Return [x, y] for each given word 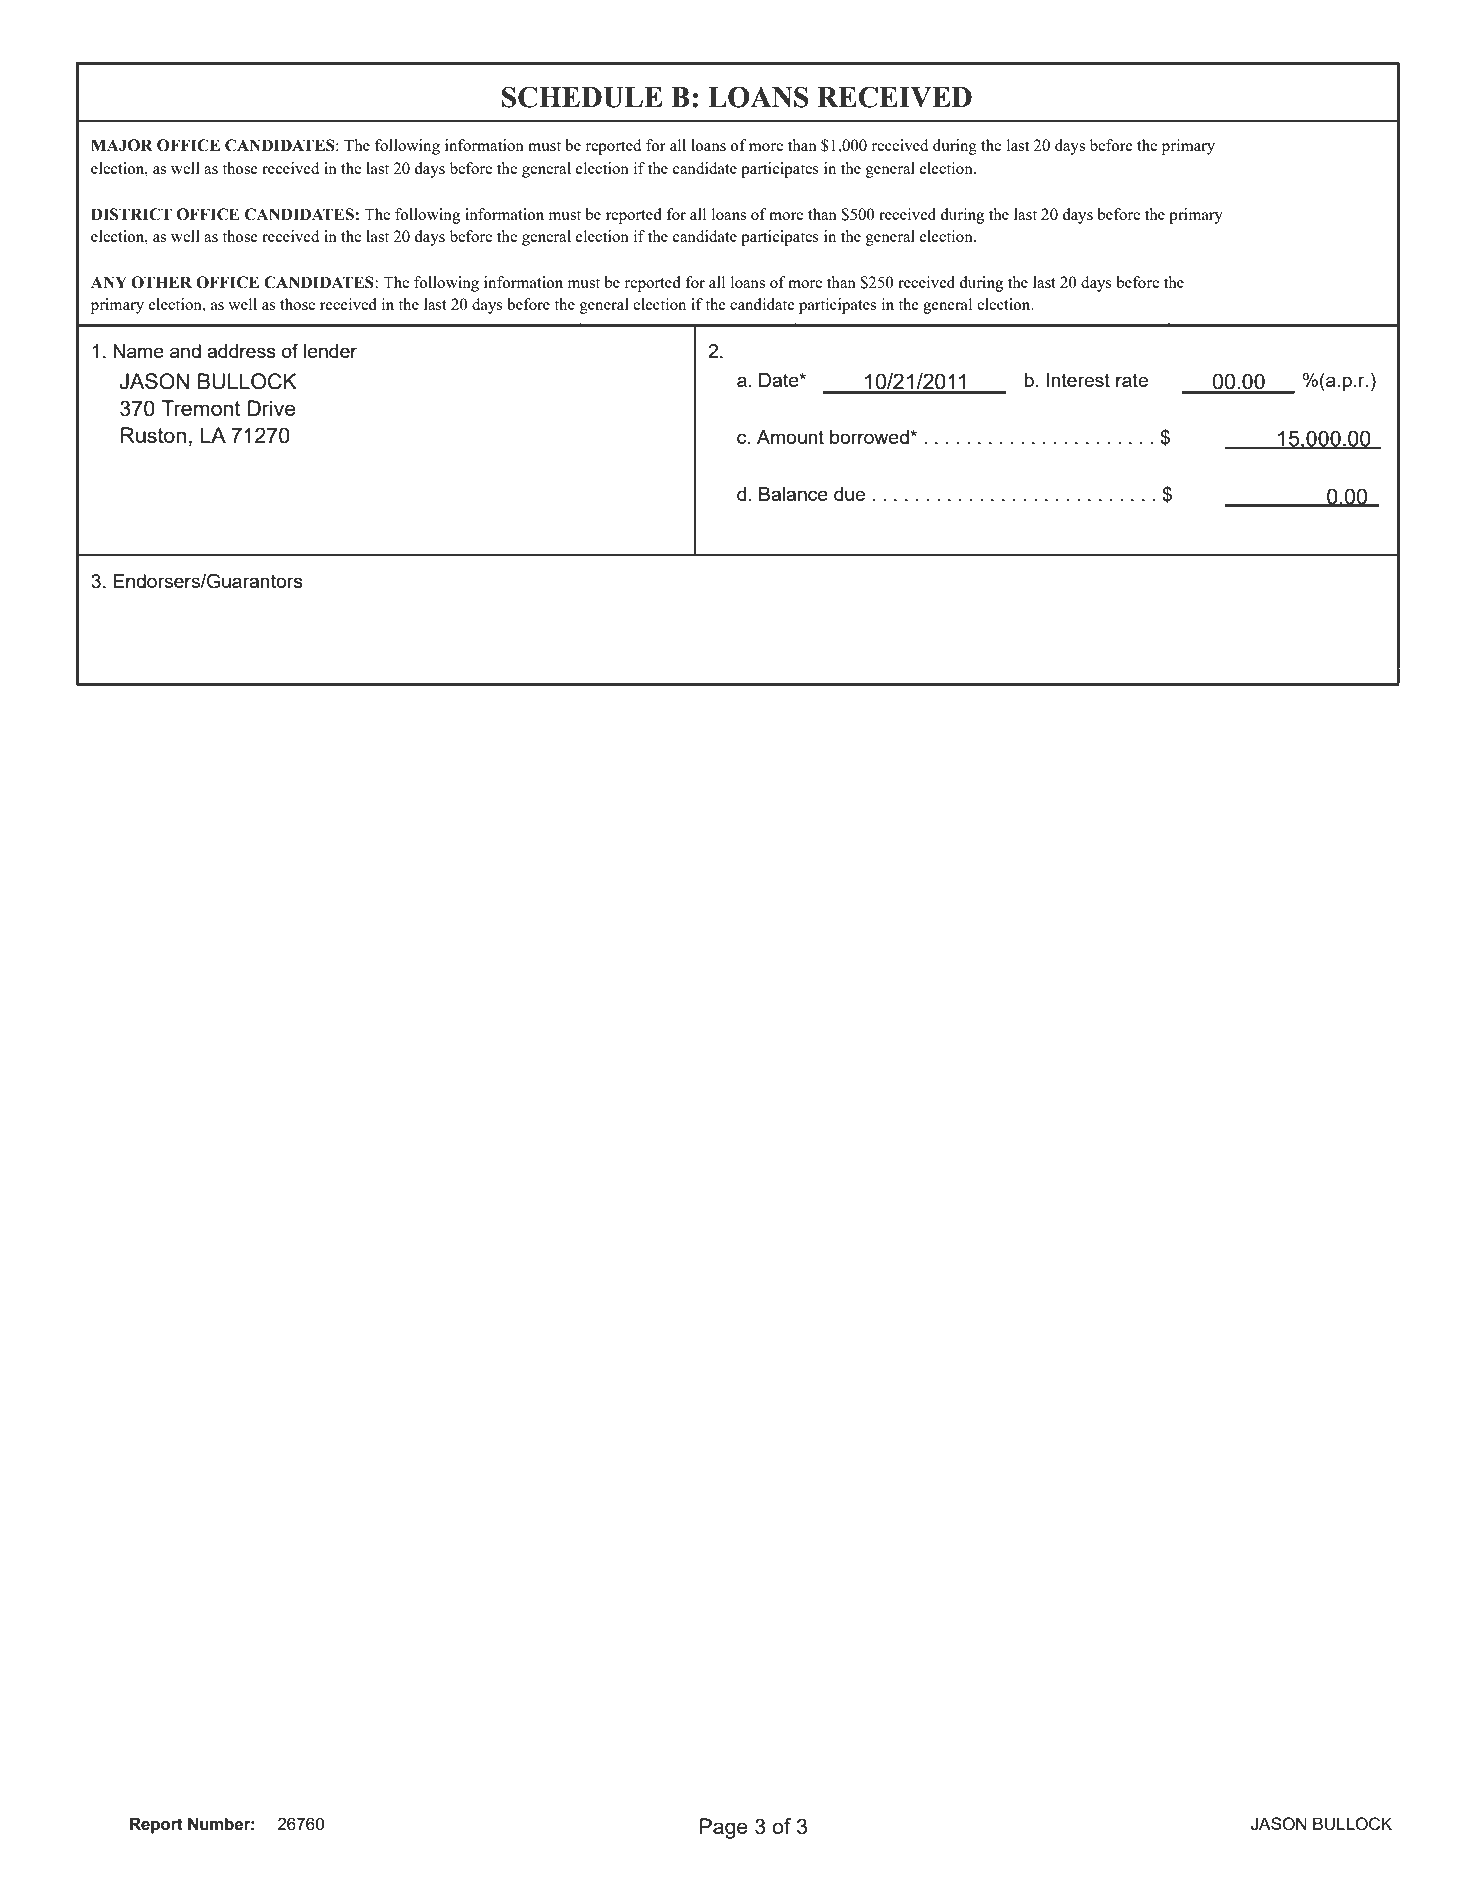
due [849, 494]
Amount [790, 437]
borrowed [870, 437]
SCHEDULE [582, 97]
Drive [272, 408]
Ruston [153, 435]
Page [724, 1828]
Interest [1078, 380]
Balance [793, 494]
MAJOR [122, 145]
